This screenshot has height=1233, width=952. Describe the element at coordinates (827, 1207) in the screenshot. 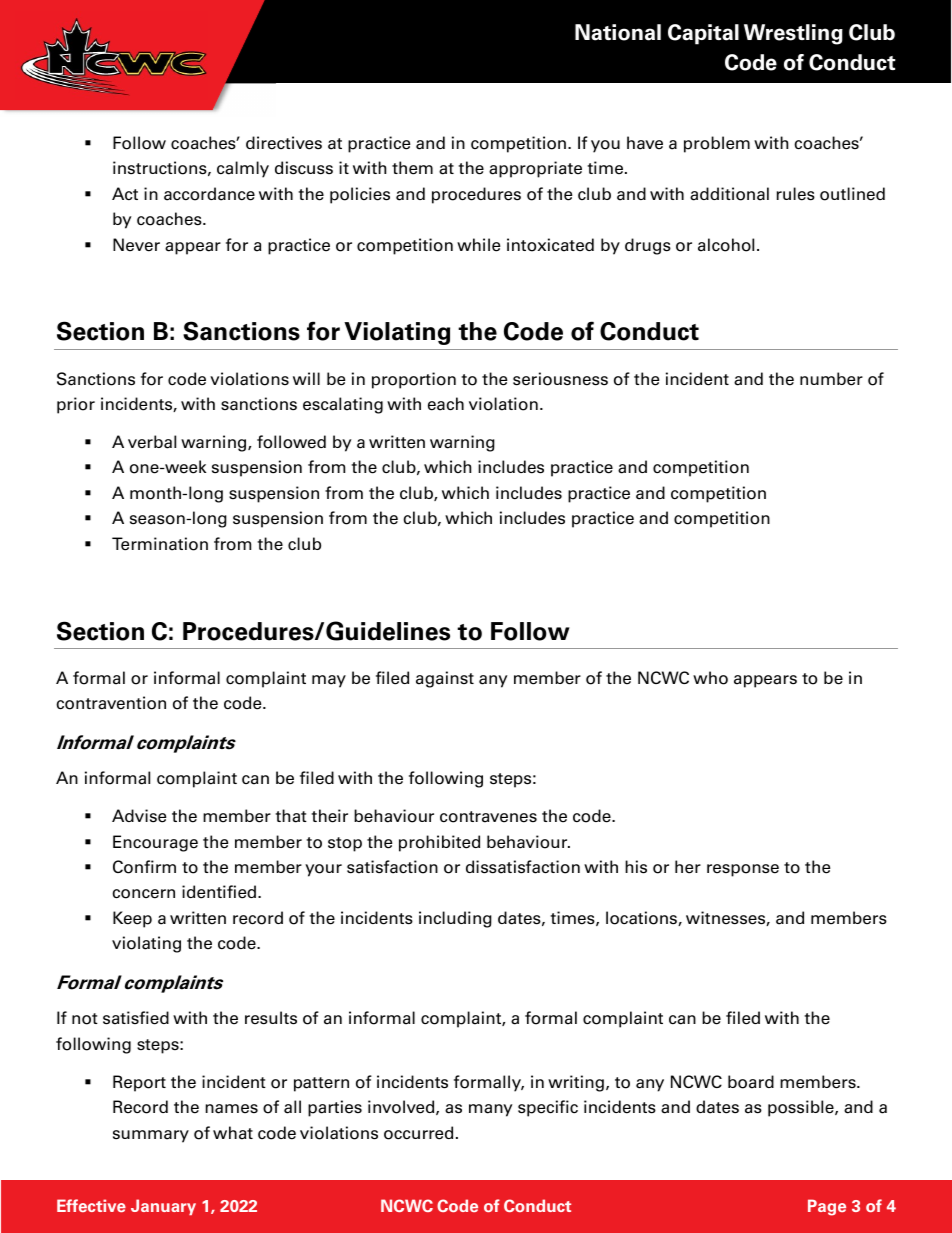

I see `Page` at that location.
